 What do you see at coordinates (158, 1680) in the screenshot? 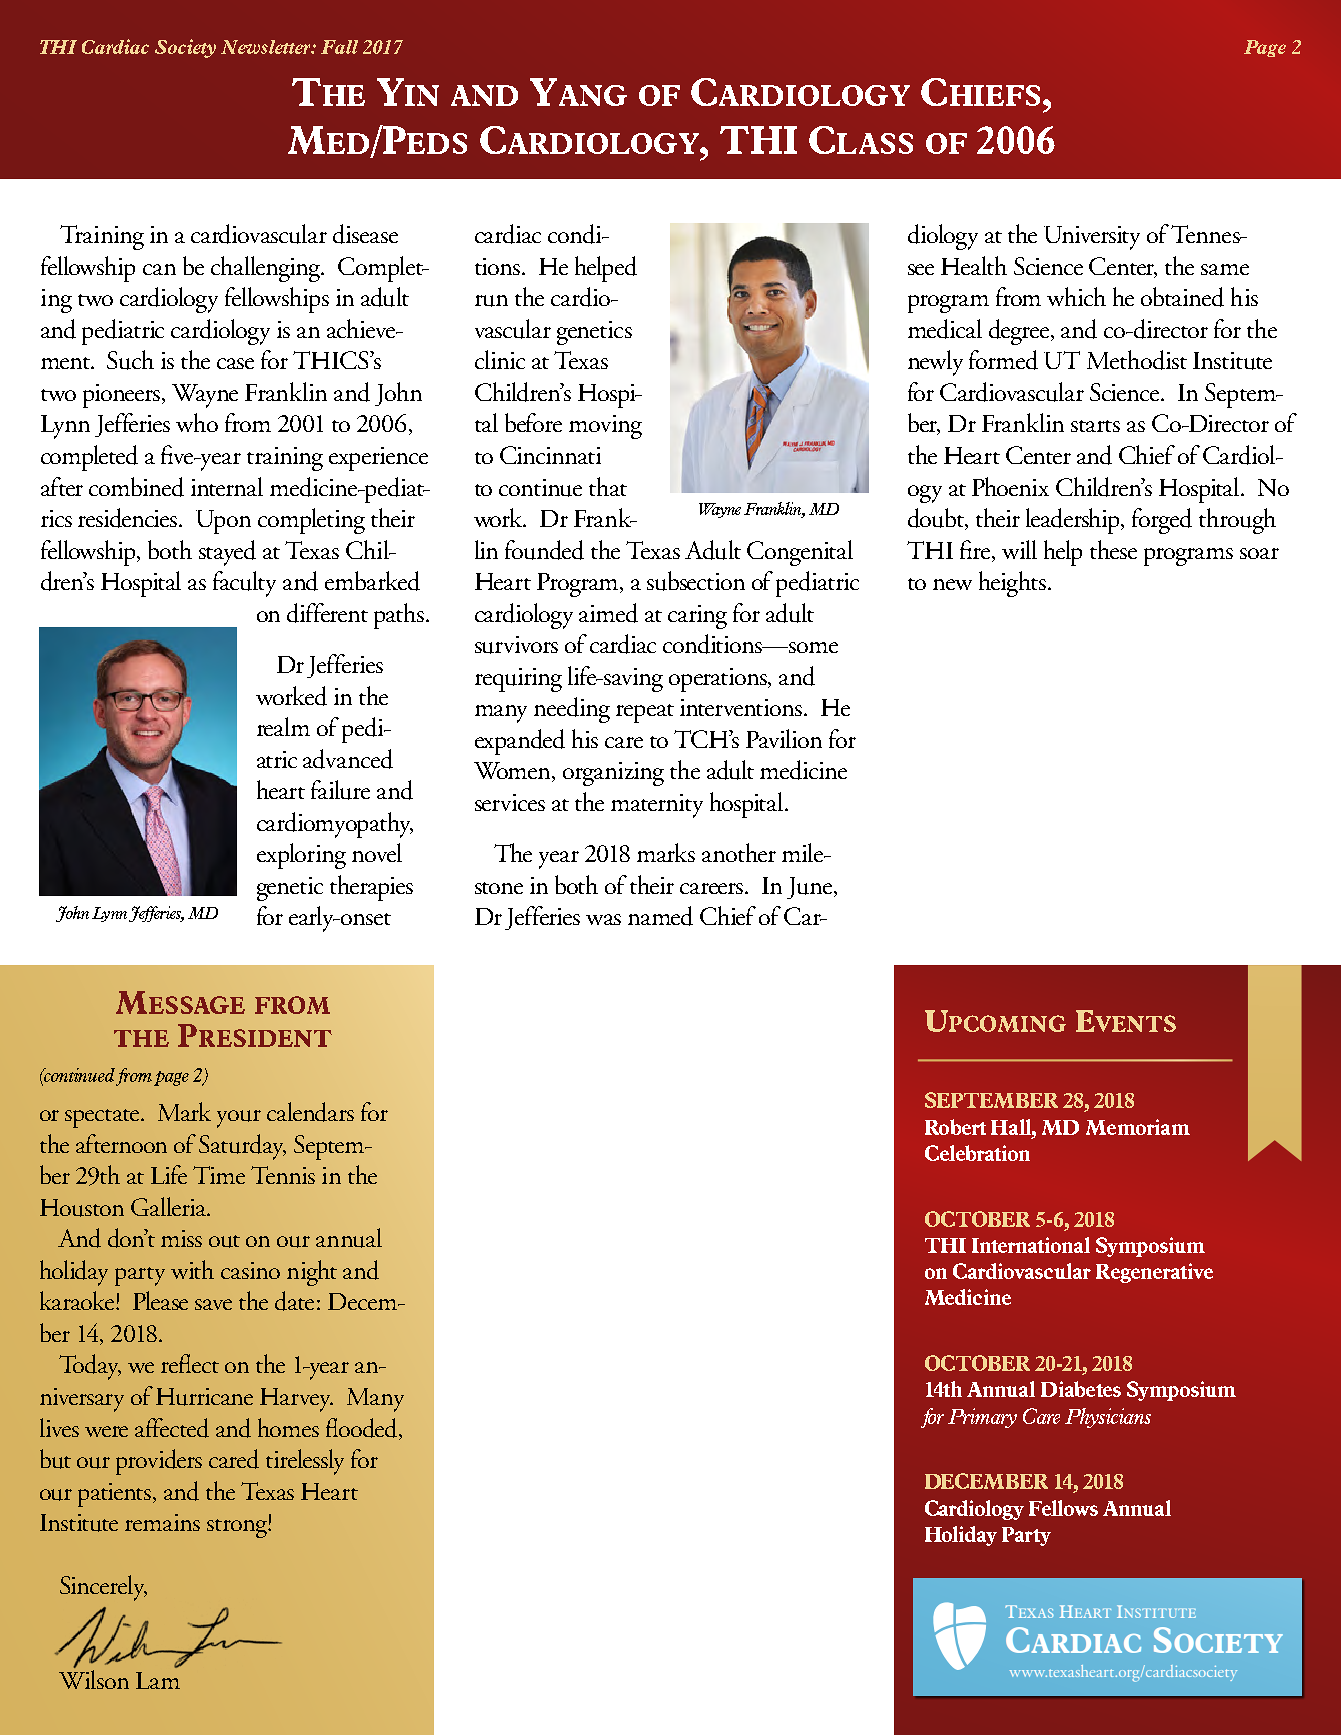
I see `Lam` at bounding box center [158, 1680].
